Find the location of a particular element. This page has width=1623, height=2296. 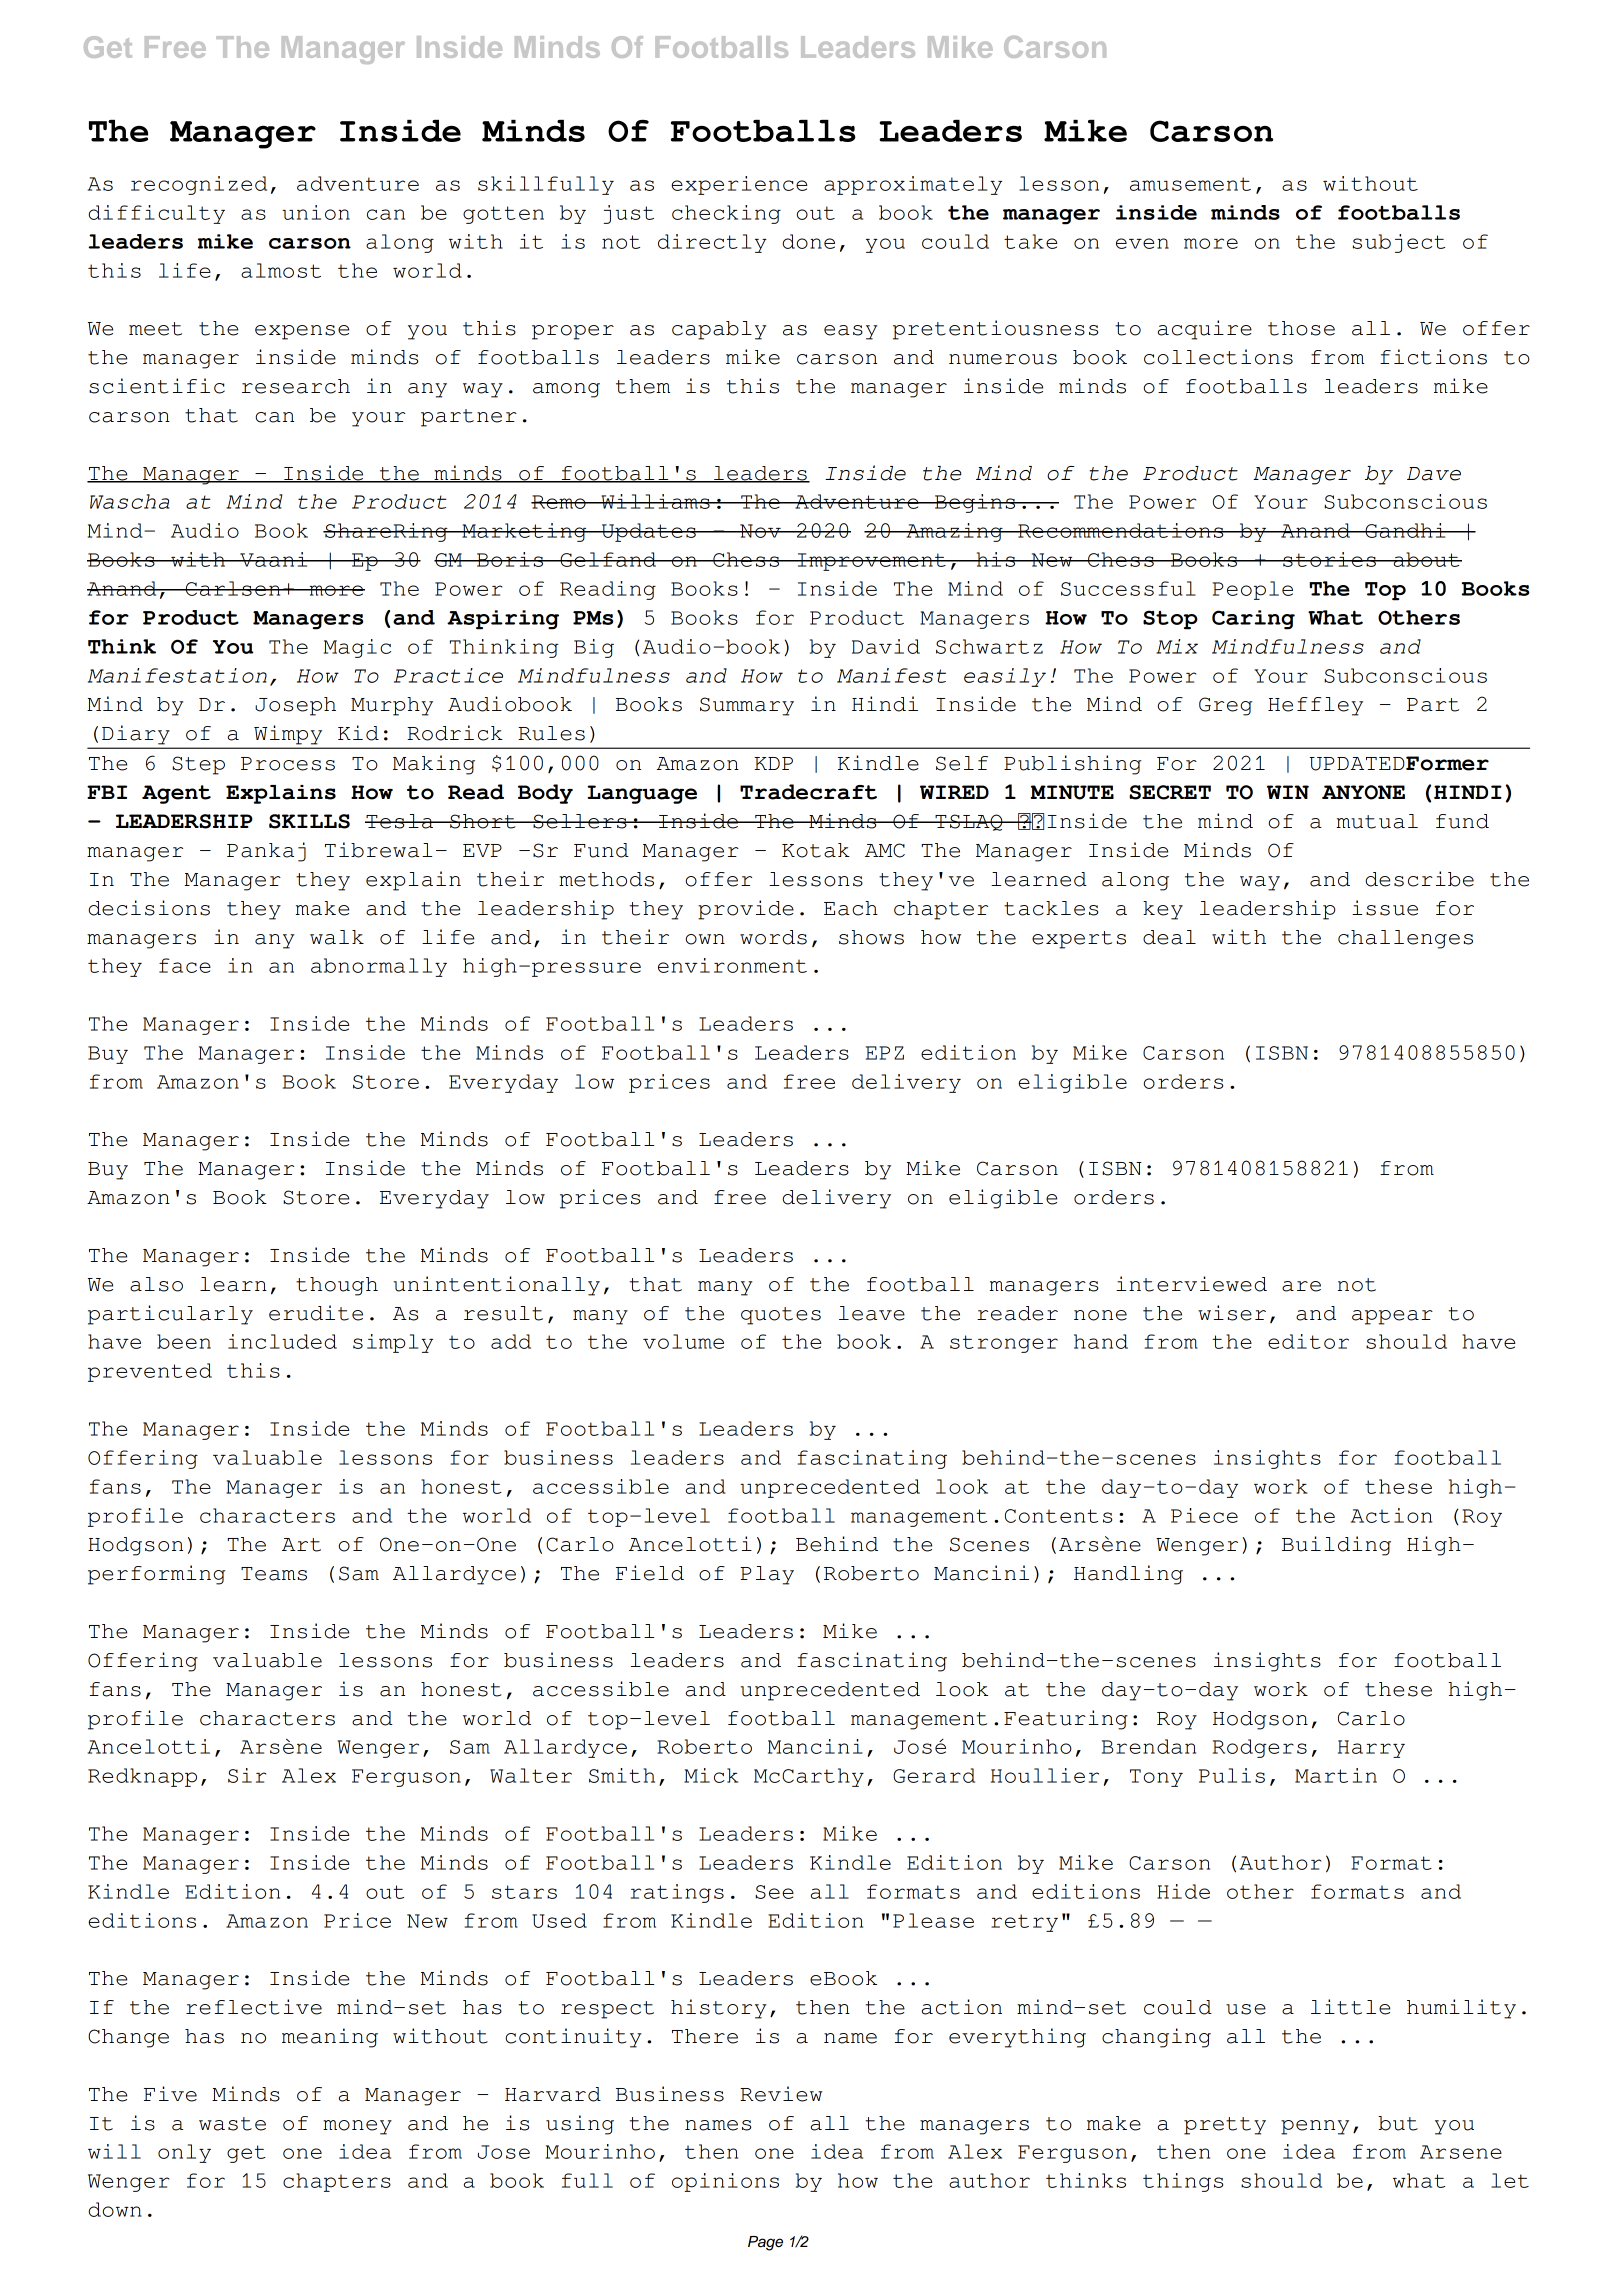

subject is located at coordinates (1399, 243).
